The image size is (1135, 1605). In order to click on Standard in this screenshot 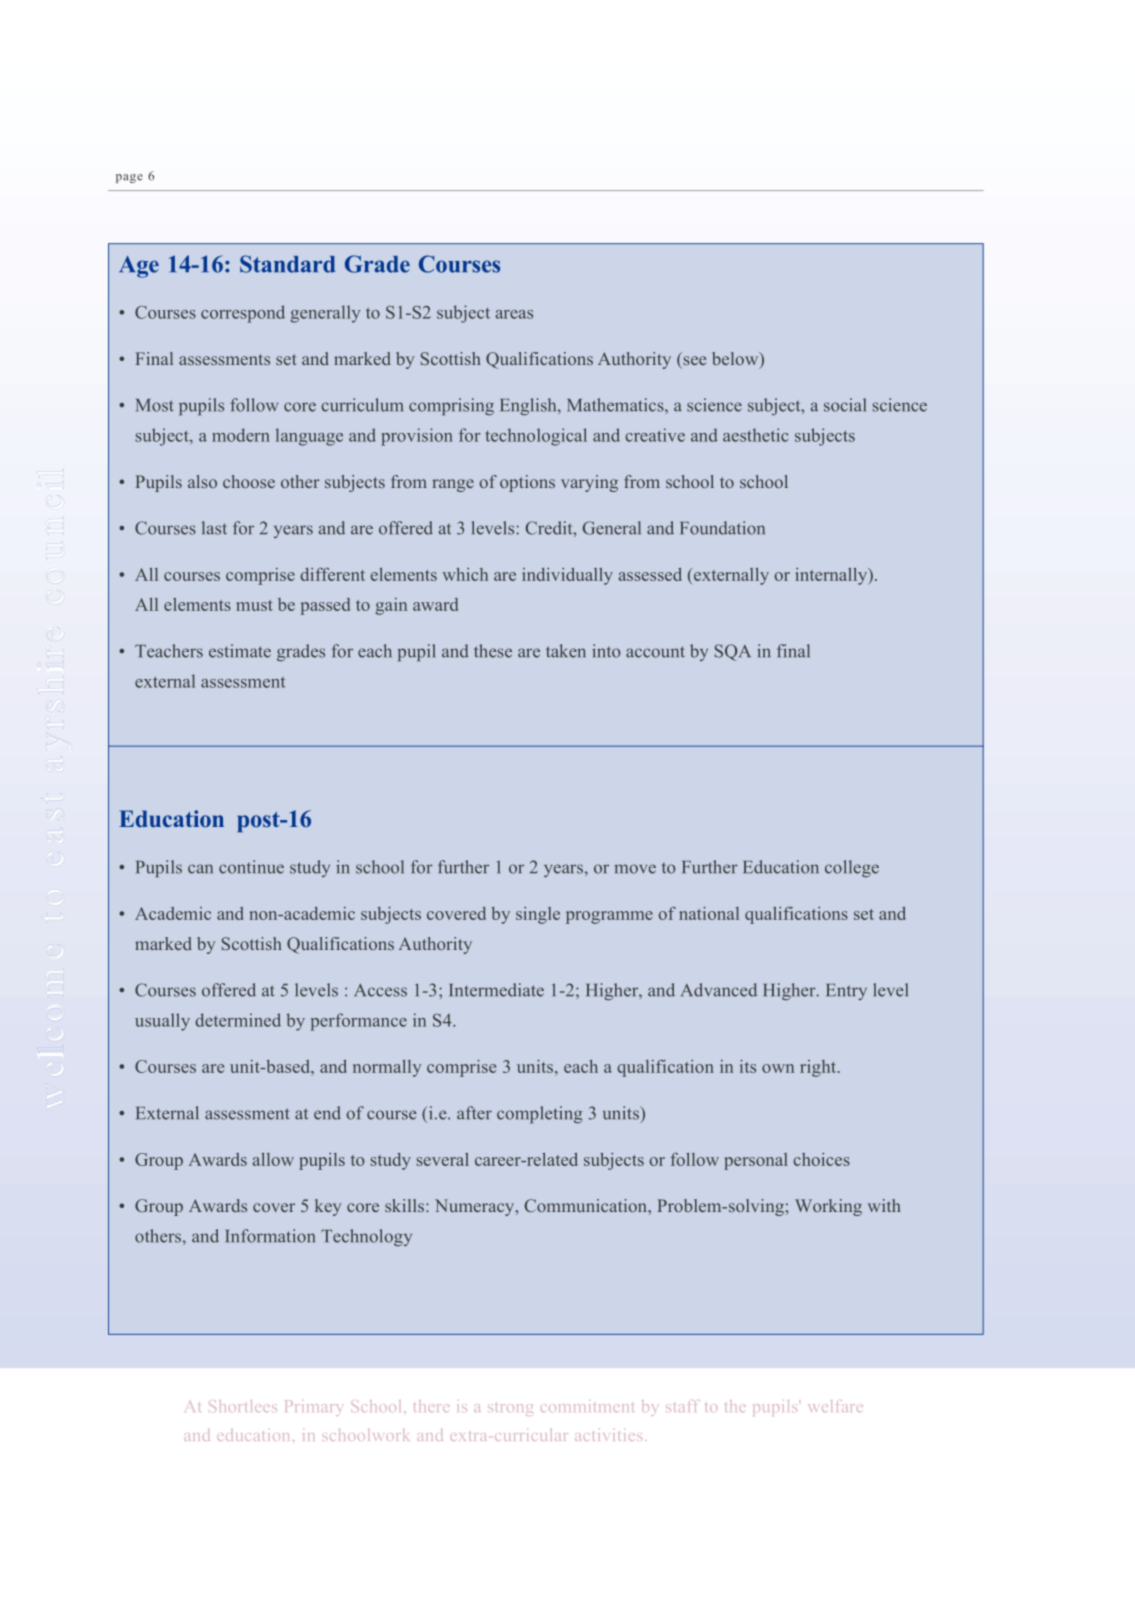, I will do `click(288, 264)`.
